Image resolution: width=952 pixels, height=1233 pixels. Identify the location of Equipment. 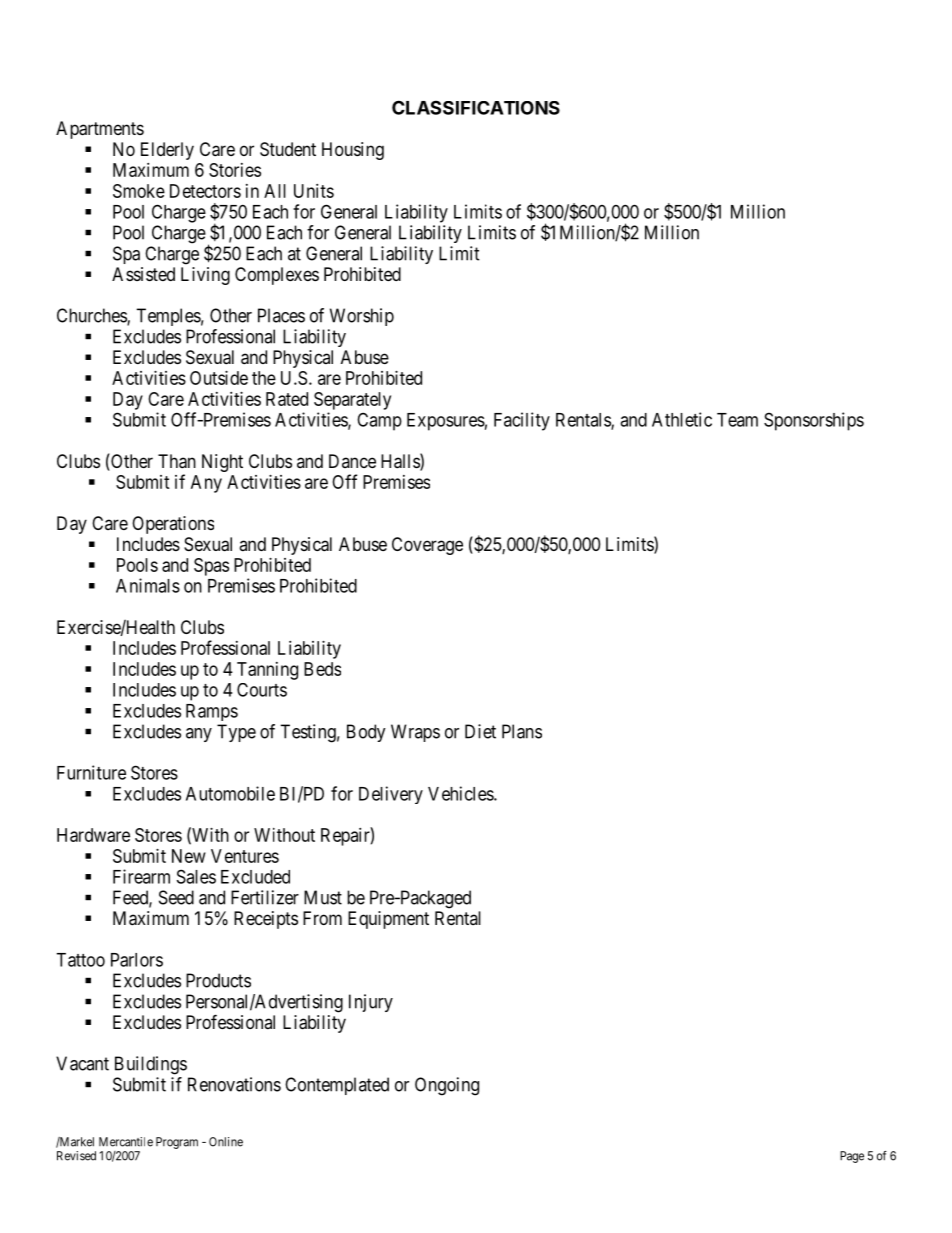
(388, 920).
